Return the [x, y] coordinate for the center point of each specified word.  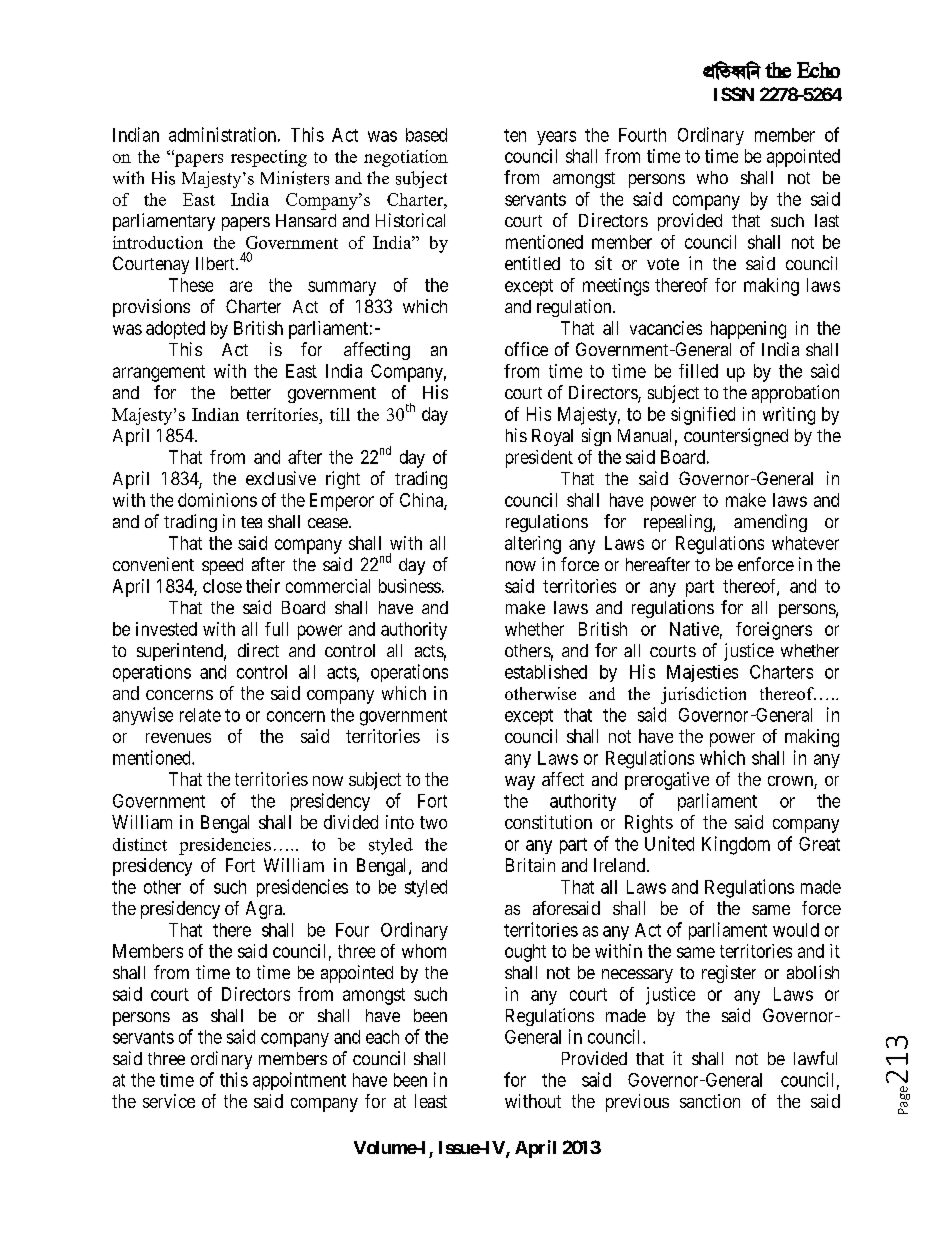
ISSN [734, 94]
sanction [710, 1101]
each [382, 1037]
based [426, 135]
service [169, 1101]
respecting [269, 158]
